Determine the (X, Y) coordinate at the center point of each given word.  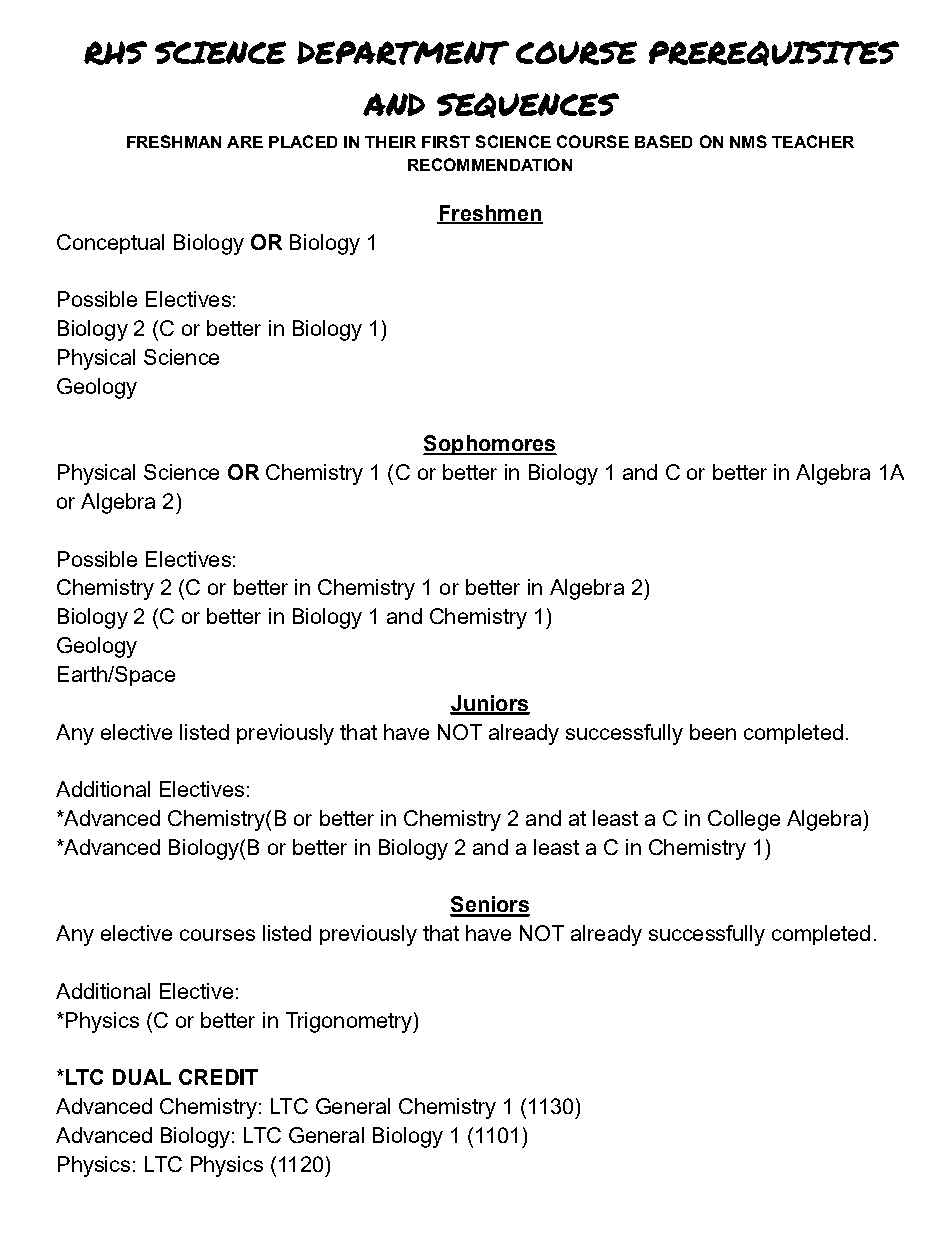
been (713, 732)
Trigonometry (350, 1022)
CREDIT (218, 1077)
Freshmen (490, 214)
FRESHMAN (174, 141)
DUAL (142, 1077)
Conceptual (110, 244)
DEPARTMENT (403, 53)
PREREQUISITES (774, 53)
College (744, 820)
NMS (748, 141)
